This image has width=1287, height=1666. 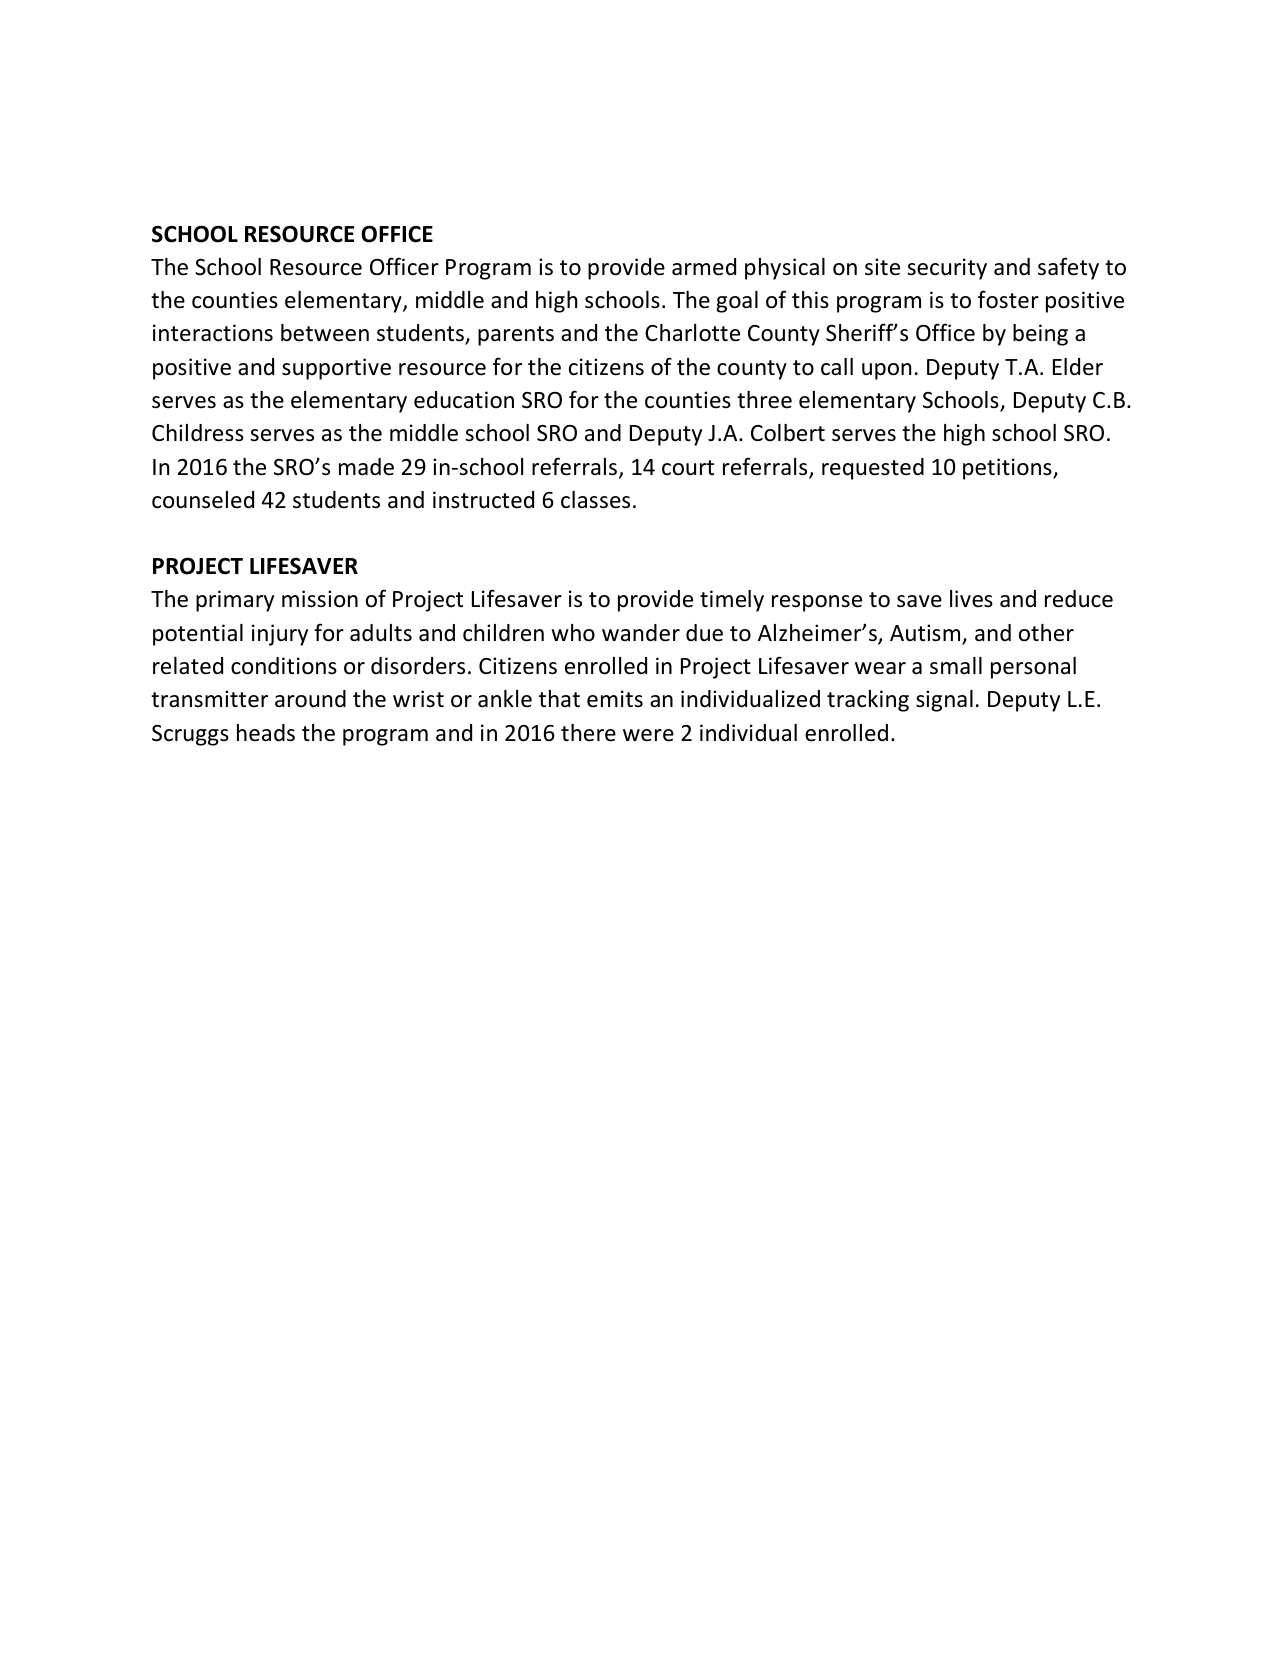 What do you see at coordinates (266, 733) in the image?
I see `heads` at bounding box center [266, 733].
